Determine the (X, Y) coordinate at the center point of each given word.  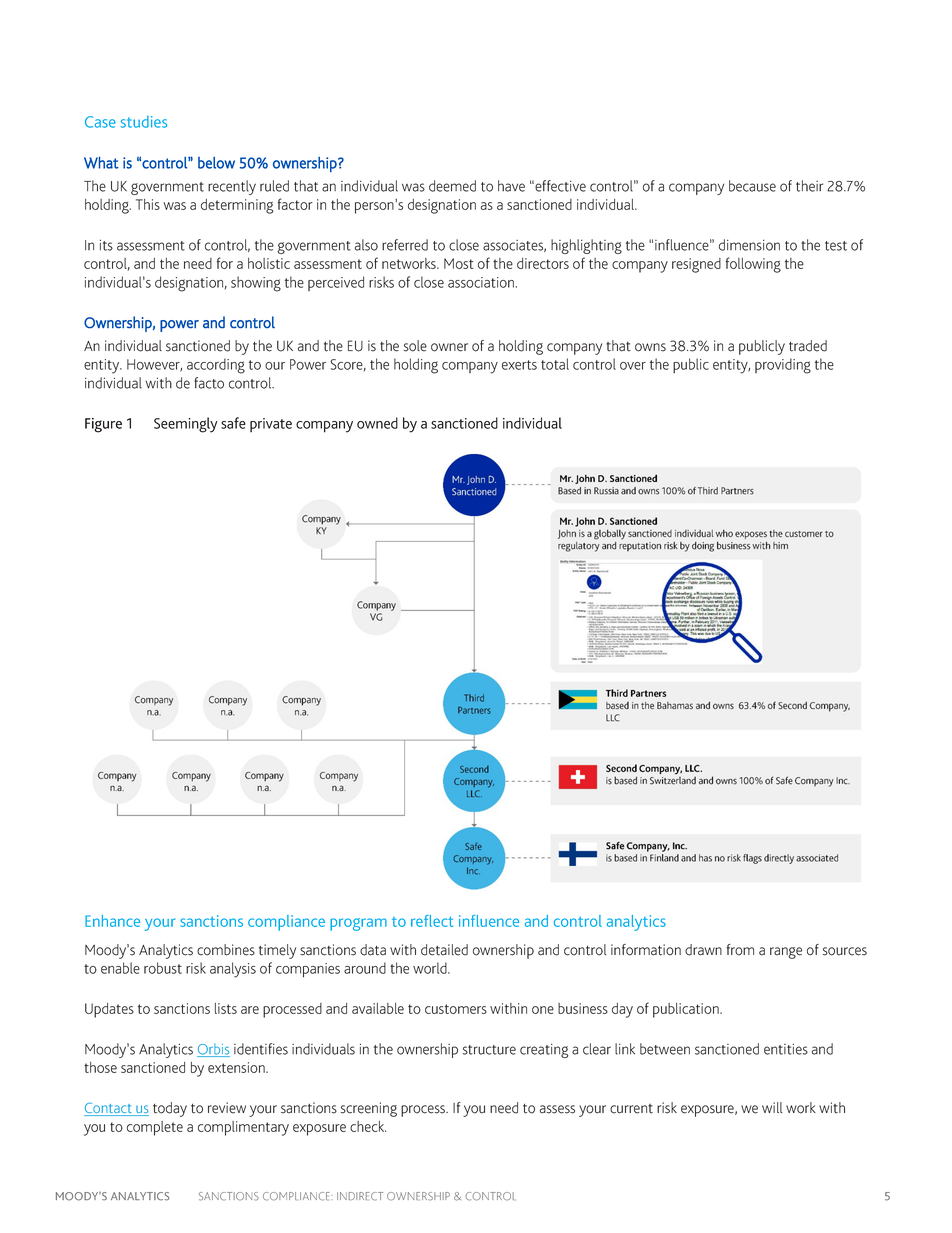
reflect (432, 921)
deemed (452, 186)
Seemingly (186, 425)
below (216, 163)
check (368, 1126)
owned (377, 423)
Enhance (112, 921)
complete (155, 1128)
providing (783, 366)
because (752, 186)
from (740, 950)
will (772, 1107)
